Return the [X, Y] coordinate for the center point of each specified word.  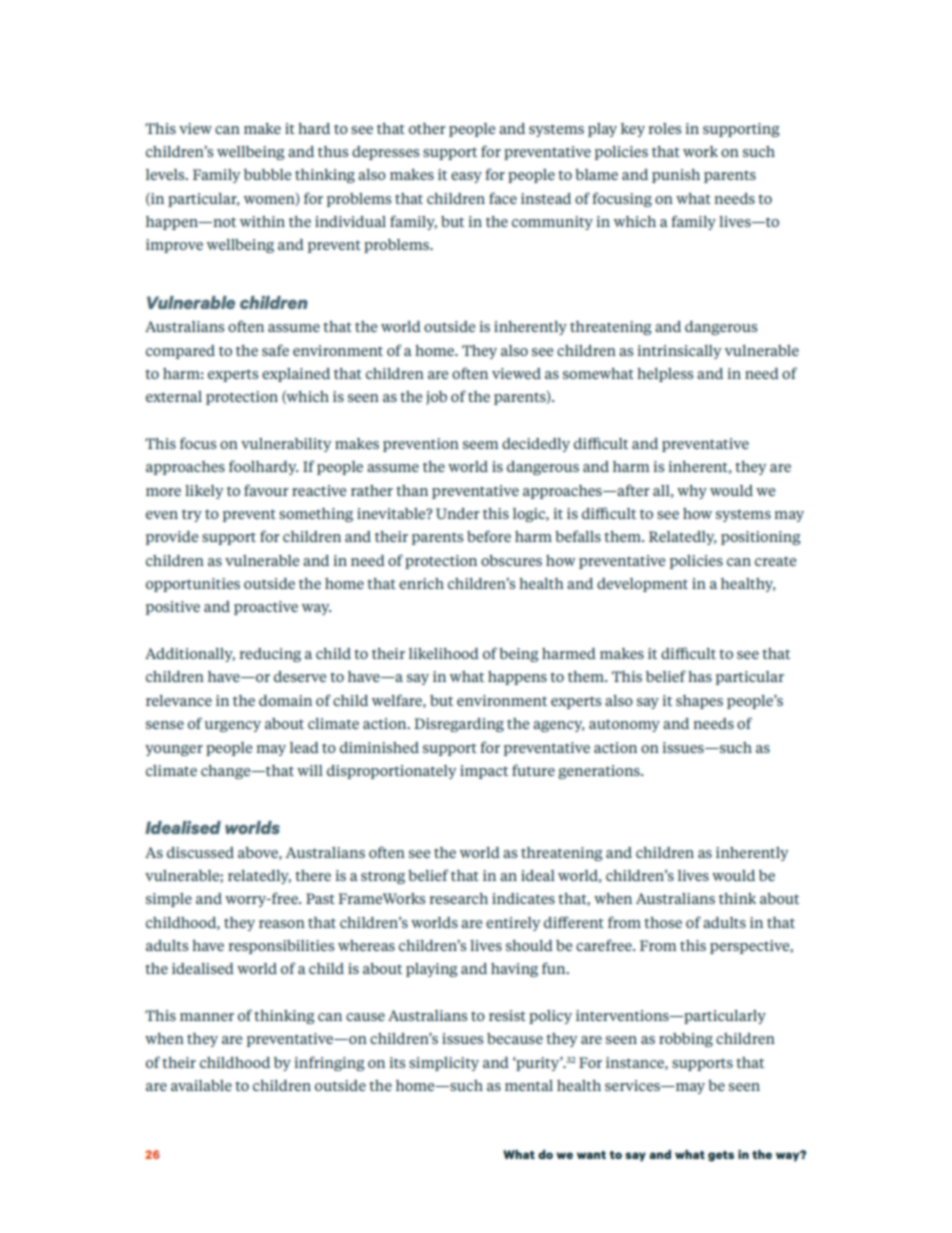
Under [458, 513]
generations [600, 772]
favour [266, 490]
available [201, 1085]
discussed [200, 852]
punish [676, 176]
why [692, 492]
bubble [267, 174]
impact [484, 772]
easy [466, 177]
